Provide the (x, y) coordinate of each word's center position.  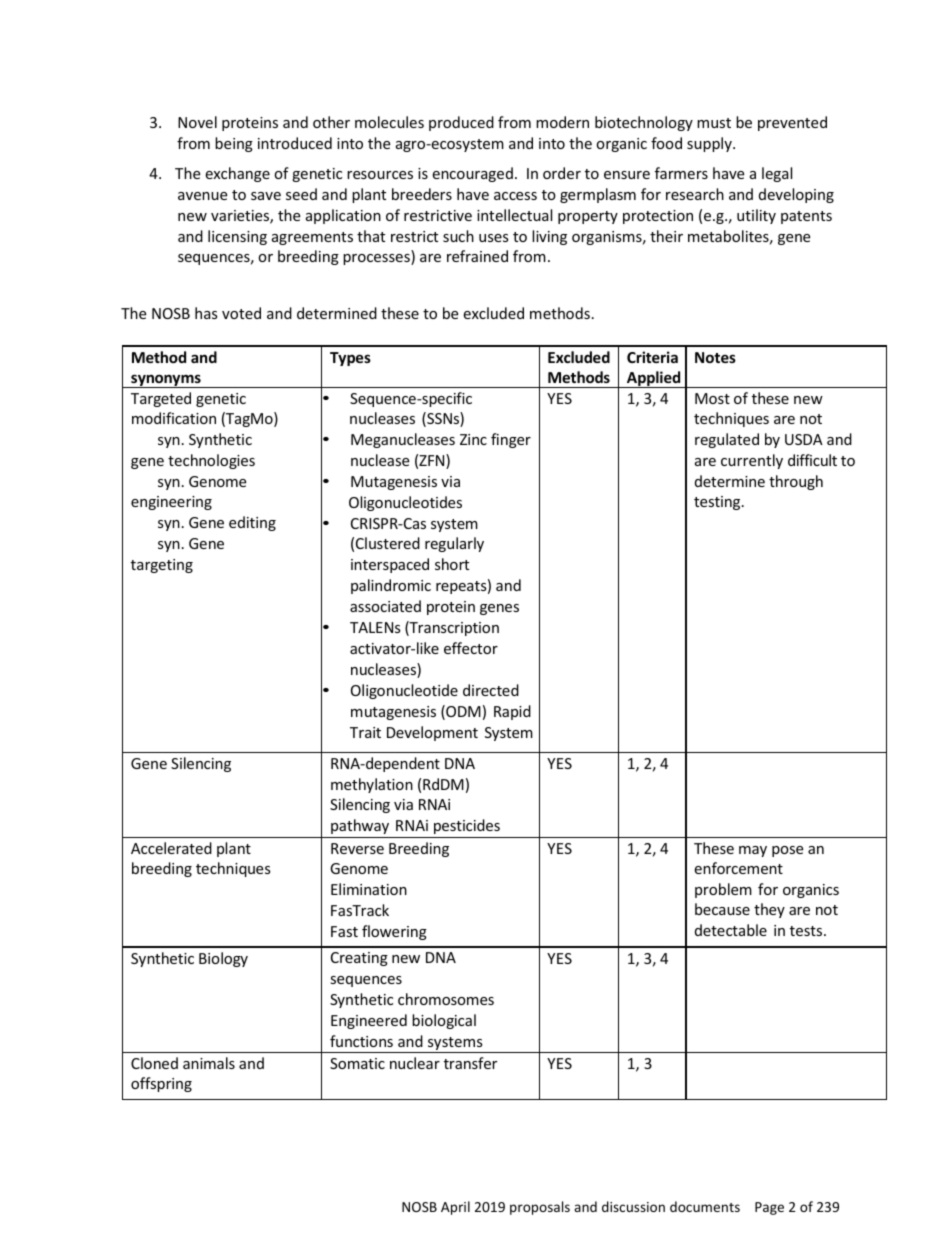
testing (718, 503)
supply (710, 144)
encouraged (472, 174)
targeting (162, 566)
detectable (731, 930)
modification (174, 418)
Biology (223, 959)
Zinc (473, 439)
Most (712, 398)
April (455, 1208)
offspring (161, 1084)
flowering (394, 932)
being (234, 144)
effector (471, 648)
